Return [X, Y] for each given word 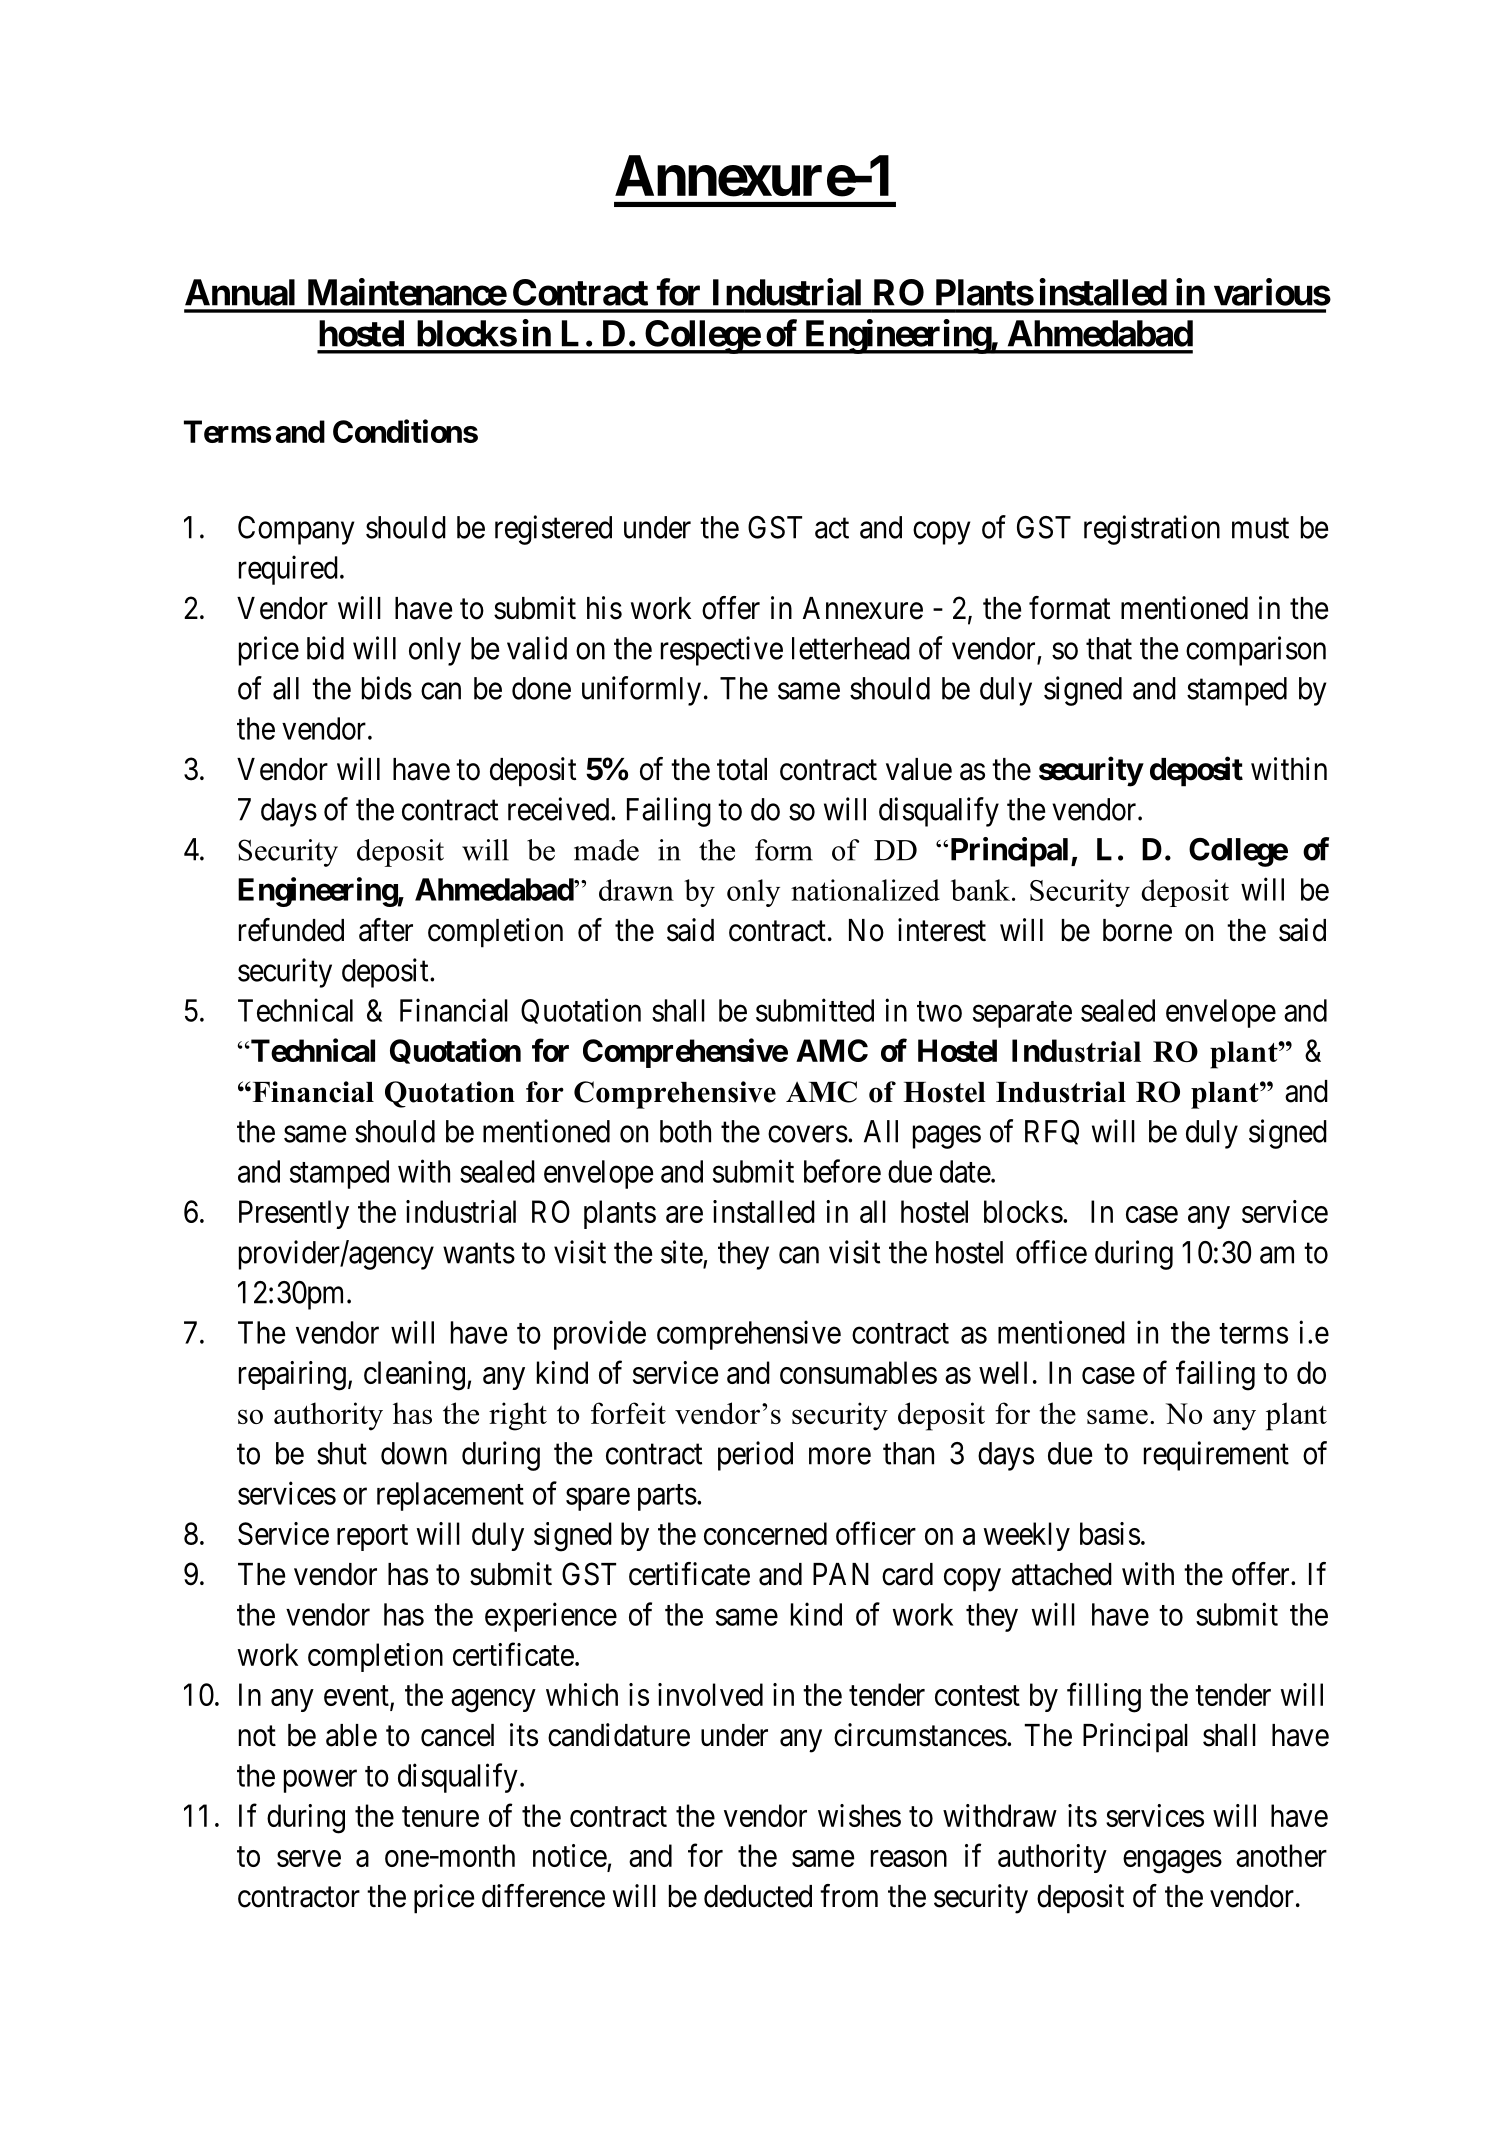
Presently [294, 1214]
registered [553, 530]
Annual [240, 292]
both [685, 1131]
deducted [758, 1896]
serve [309, 1858]
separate [1022, 1014]
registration [1152, 530]
